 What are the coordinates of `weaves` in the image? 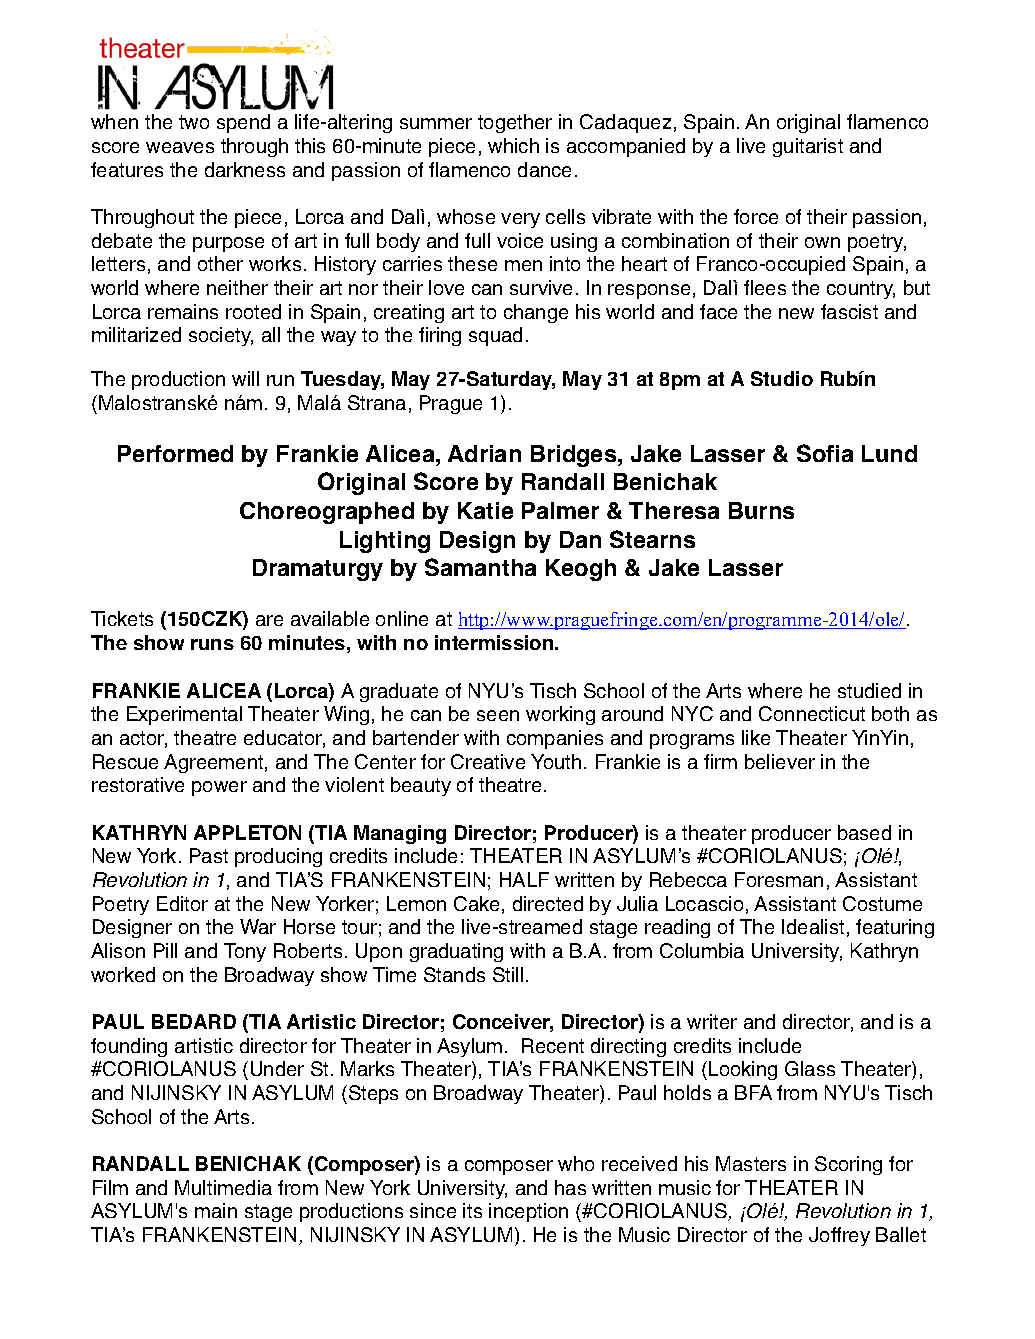 It's located at (180, 147).
